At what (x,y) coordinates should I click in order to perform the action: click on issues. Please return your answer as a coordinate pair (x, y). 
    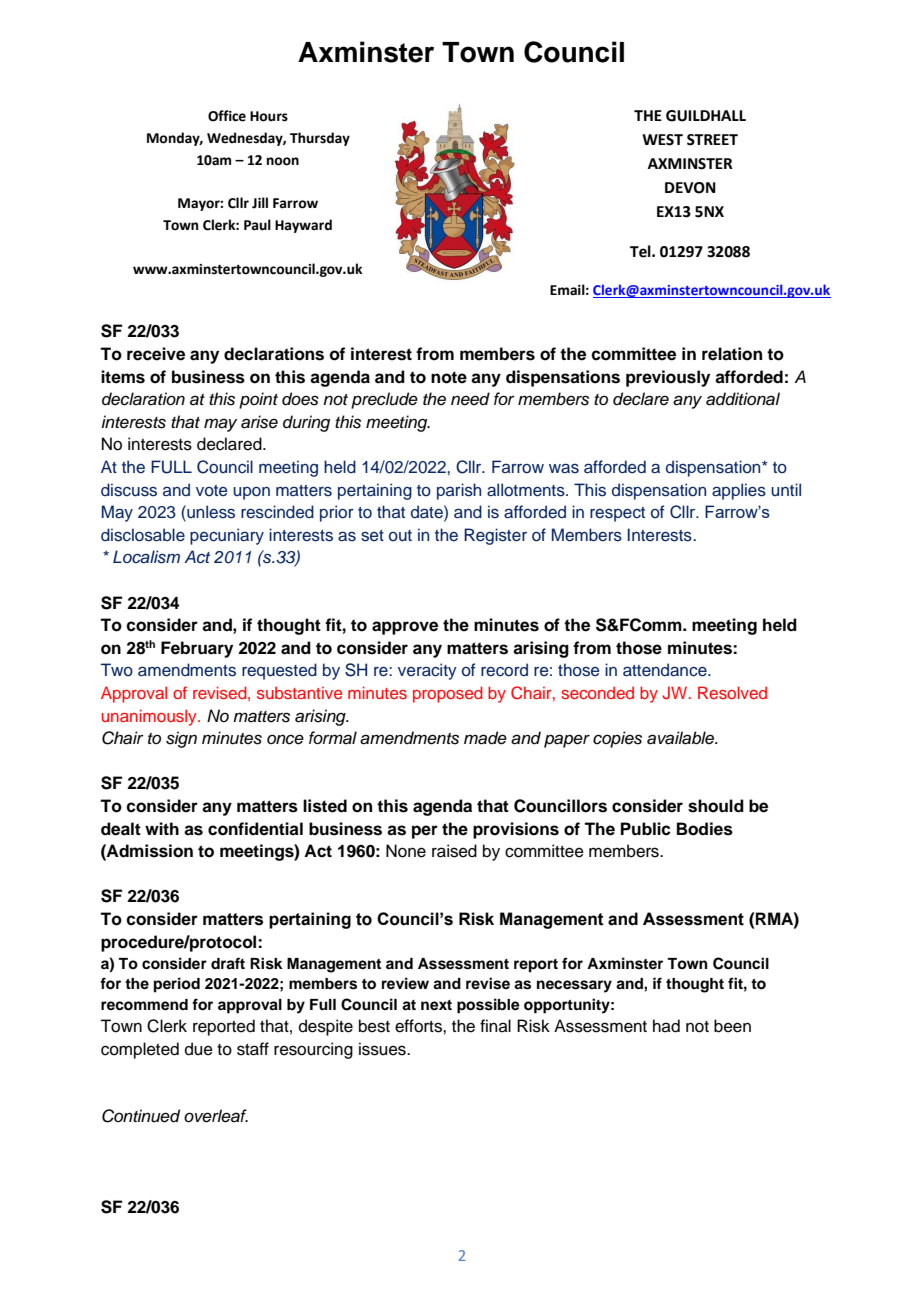
    Looking at the image, I should click on (383, 1049).
